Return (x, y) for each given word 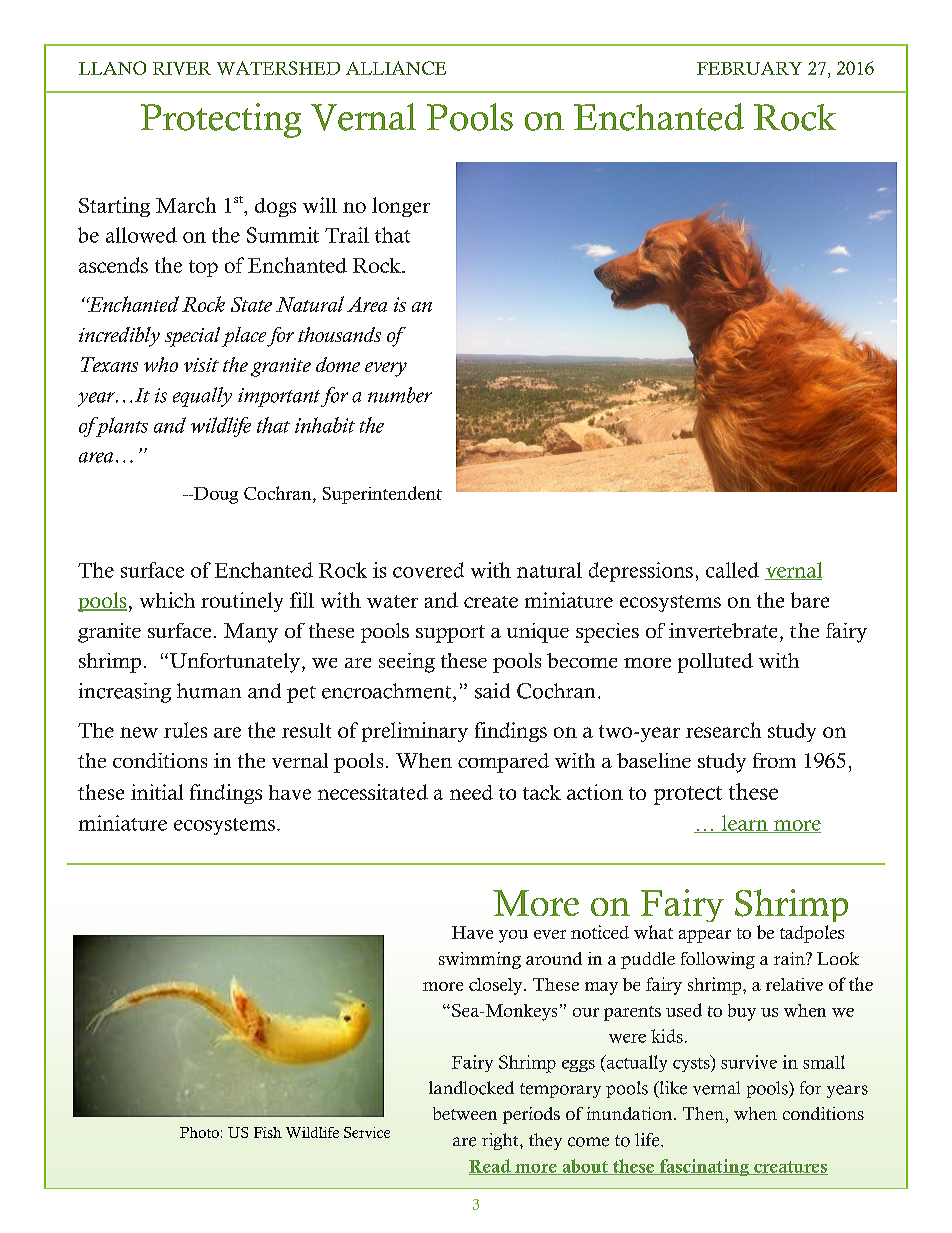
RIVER (182, 68)
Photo (199, 1132)
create (491, 602)
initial (157, 792)
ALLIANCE (396, 68)
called (732, 570)
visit (201, 365)
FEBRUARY (749, 68)
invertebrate (723, 630)
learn (744, 824)
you (513, 936)
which (167, 600)
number (400, 395)
